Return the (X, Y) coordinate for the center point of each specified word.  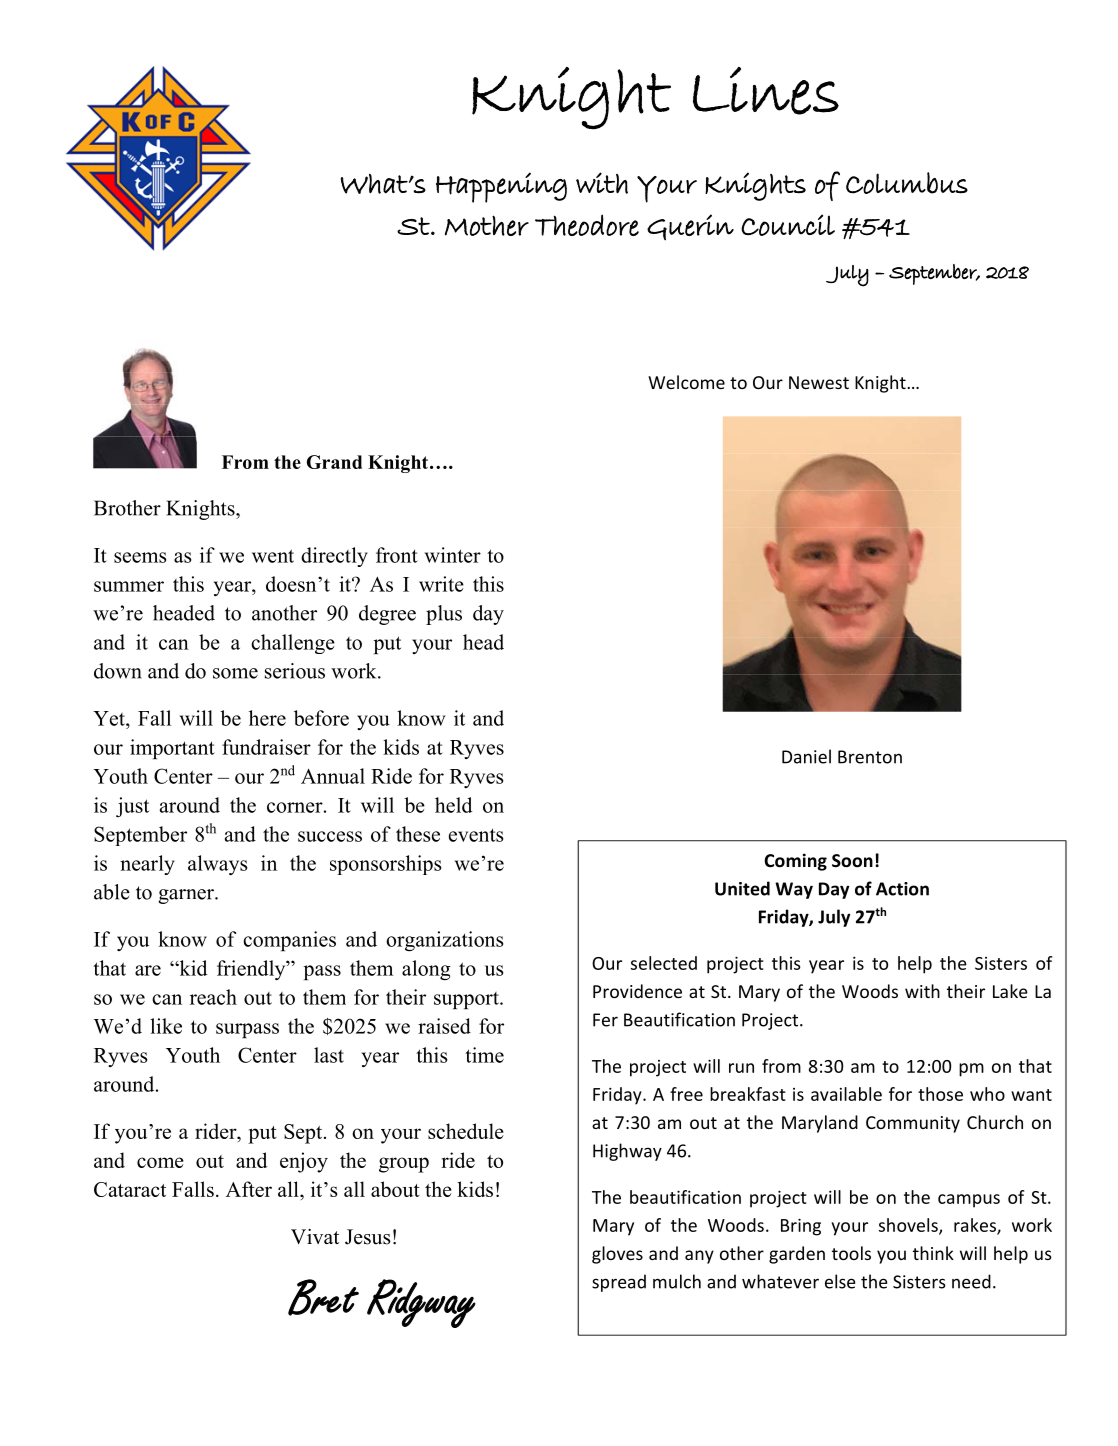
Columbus (907, 183)
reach (213, 997)
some (235, 673)
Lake (1010, 991)
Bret (323, 1297)
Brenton (870, 757)
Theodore (587, 225)
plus (444, 615)
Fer (605, 1020)
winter (453, 555)
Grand (334, 462)
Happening (501, 187)
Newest (819, 382)
